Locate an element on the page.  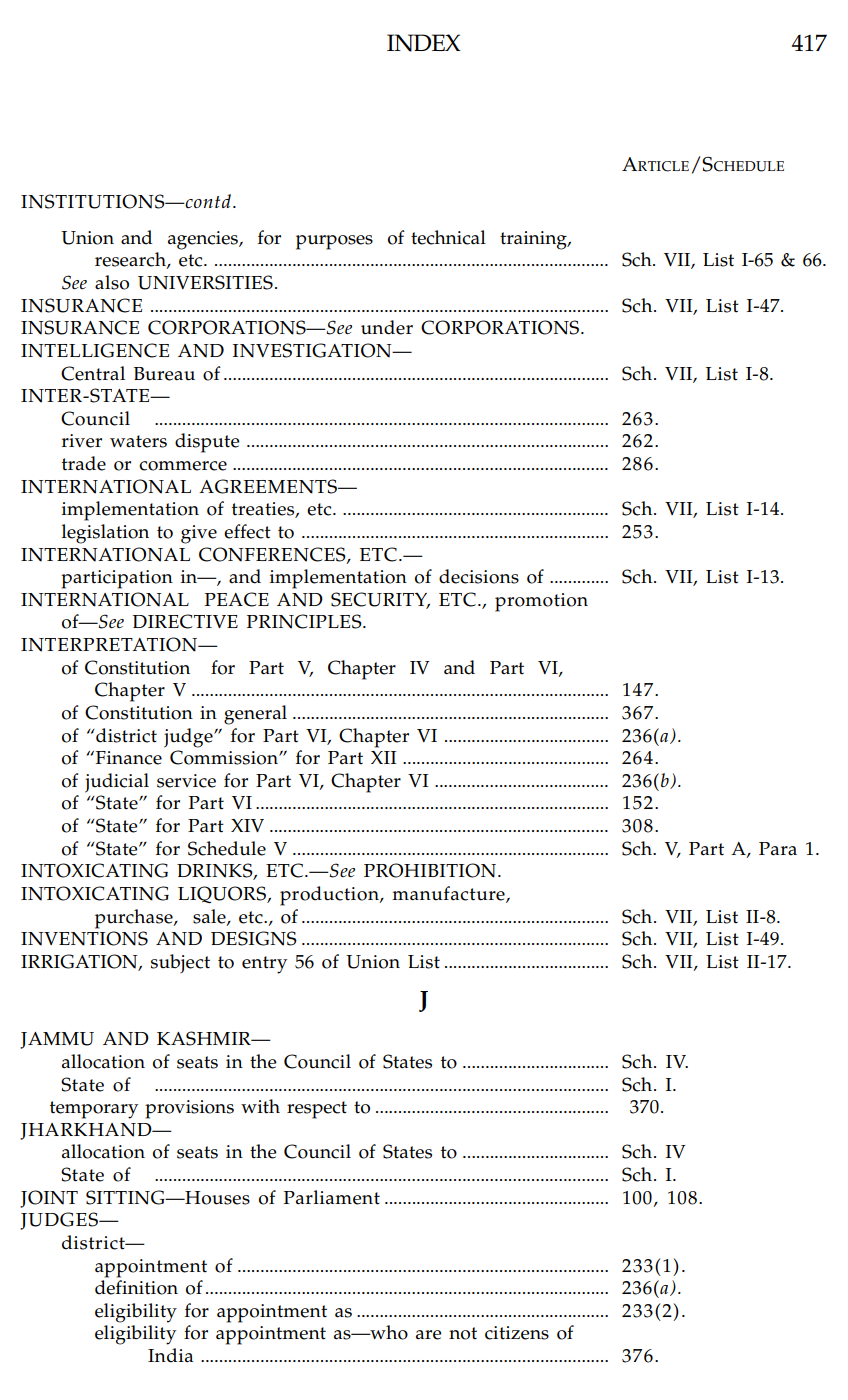
agencies is located at coordinates (204, 240).
